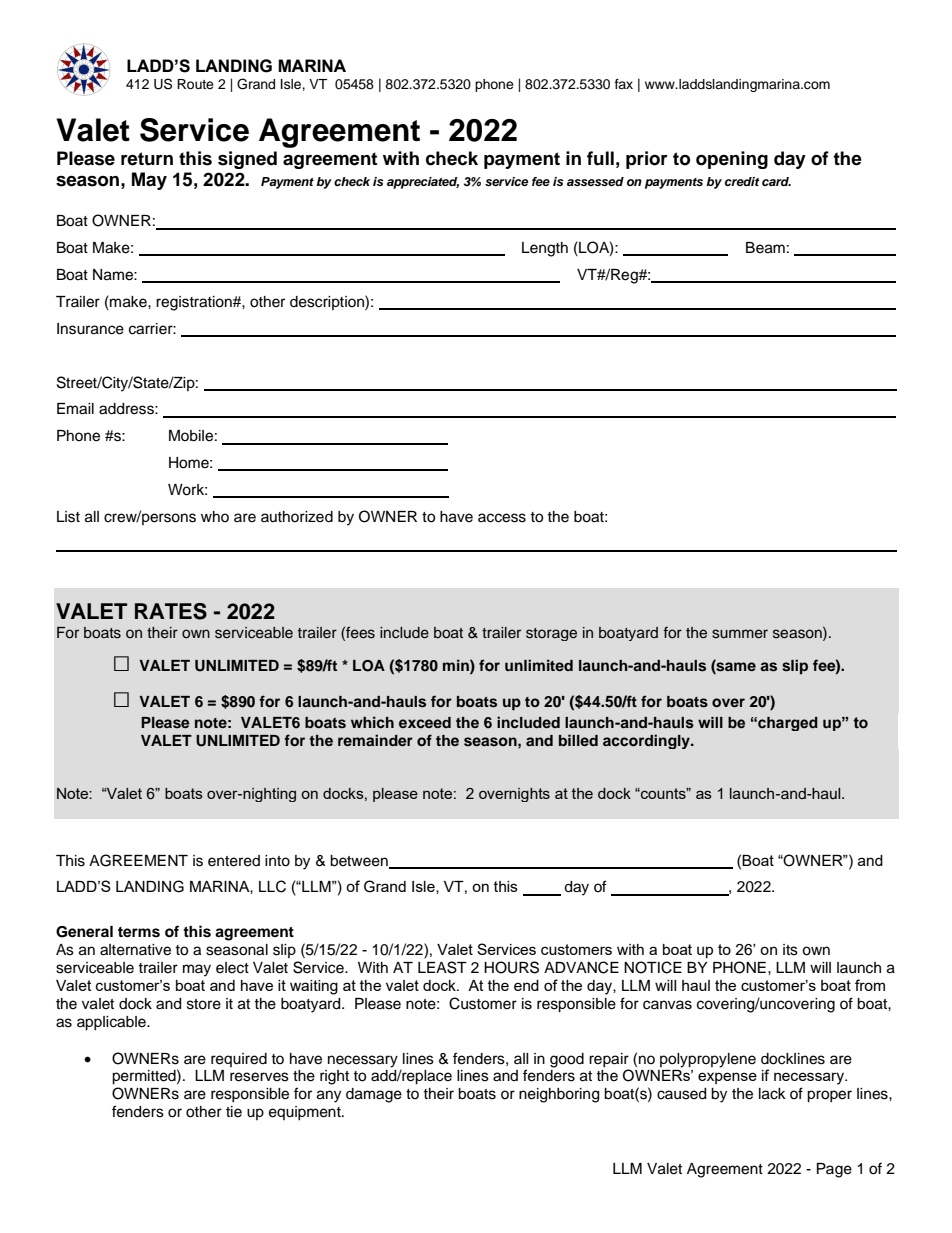 This screenshot has height=1233, width=952. Describe the element at coordinates (772, 1094) in the screenshot. I see `lack` at that location.
